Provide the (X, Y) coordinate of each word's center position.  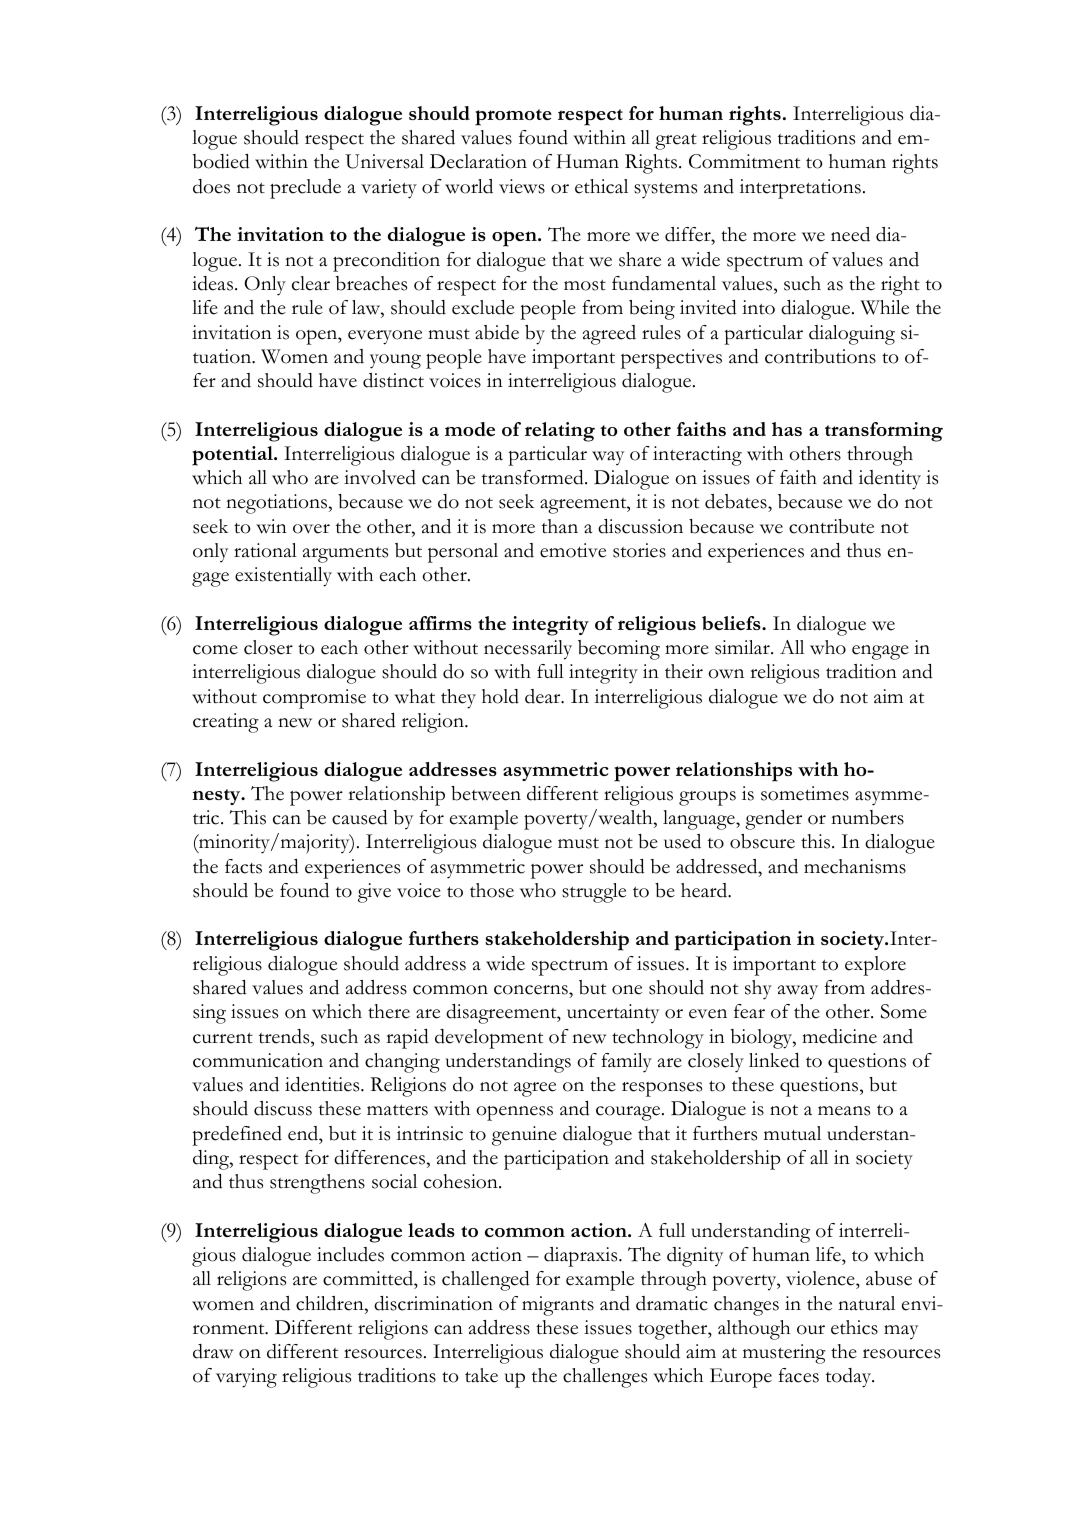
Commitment (744, 161)
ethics (854, 1327)
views (522, 186)
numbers (867, 817)
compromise (314, 699)
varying (246, 1378)
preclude (305, 189)
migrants (558, 1306)
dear (544, 696)
